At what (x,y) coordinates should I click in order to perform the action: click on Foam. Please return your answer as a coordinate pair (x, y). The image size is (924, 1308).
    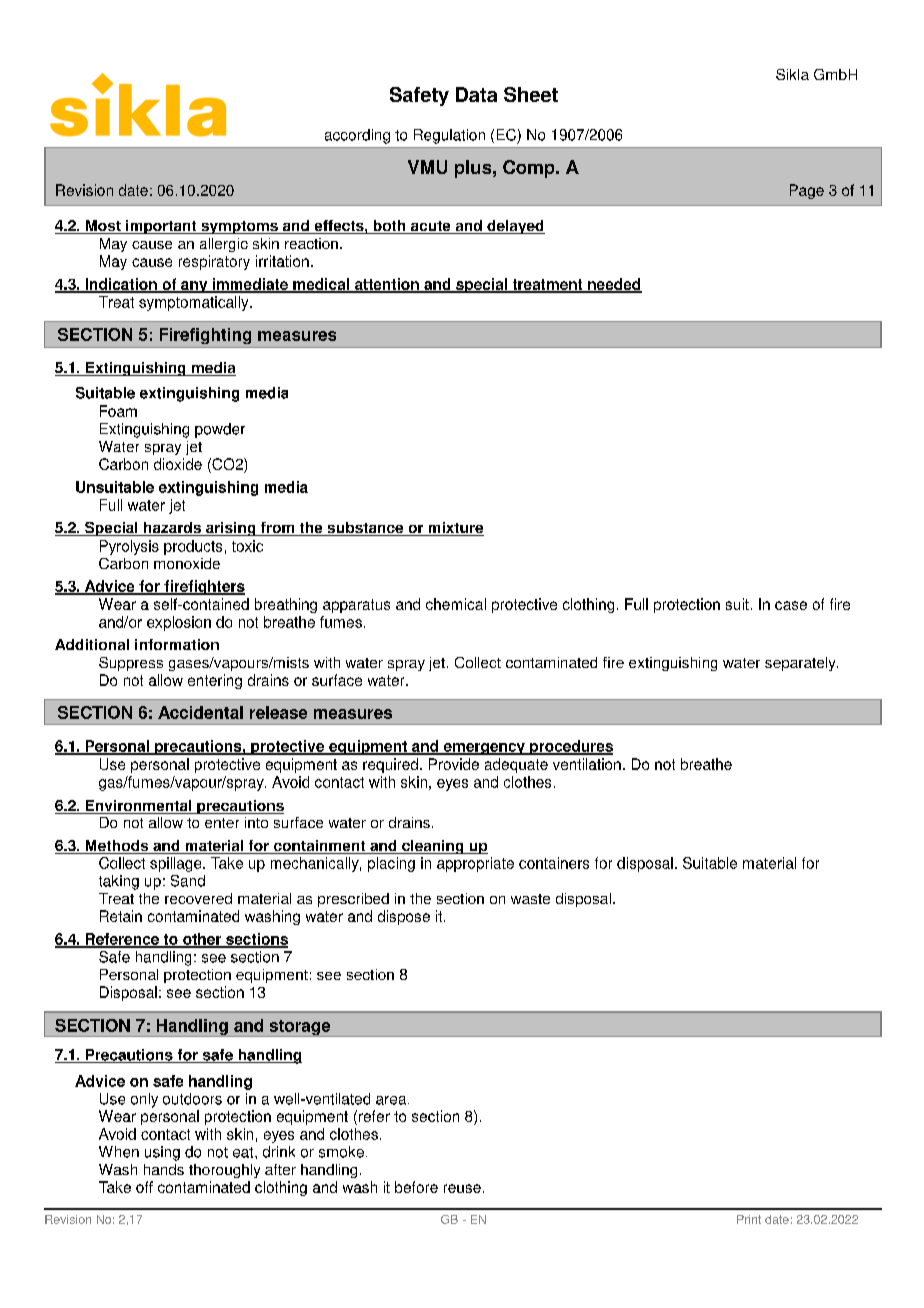
    Looking at the image, I should click on (118, 411).
